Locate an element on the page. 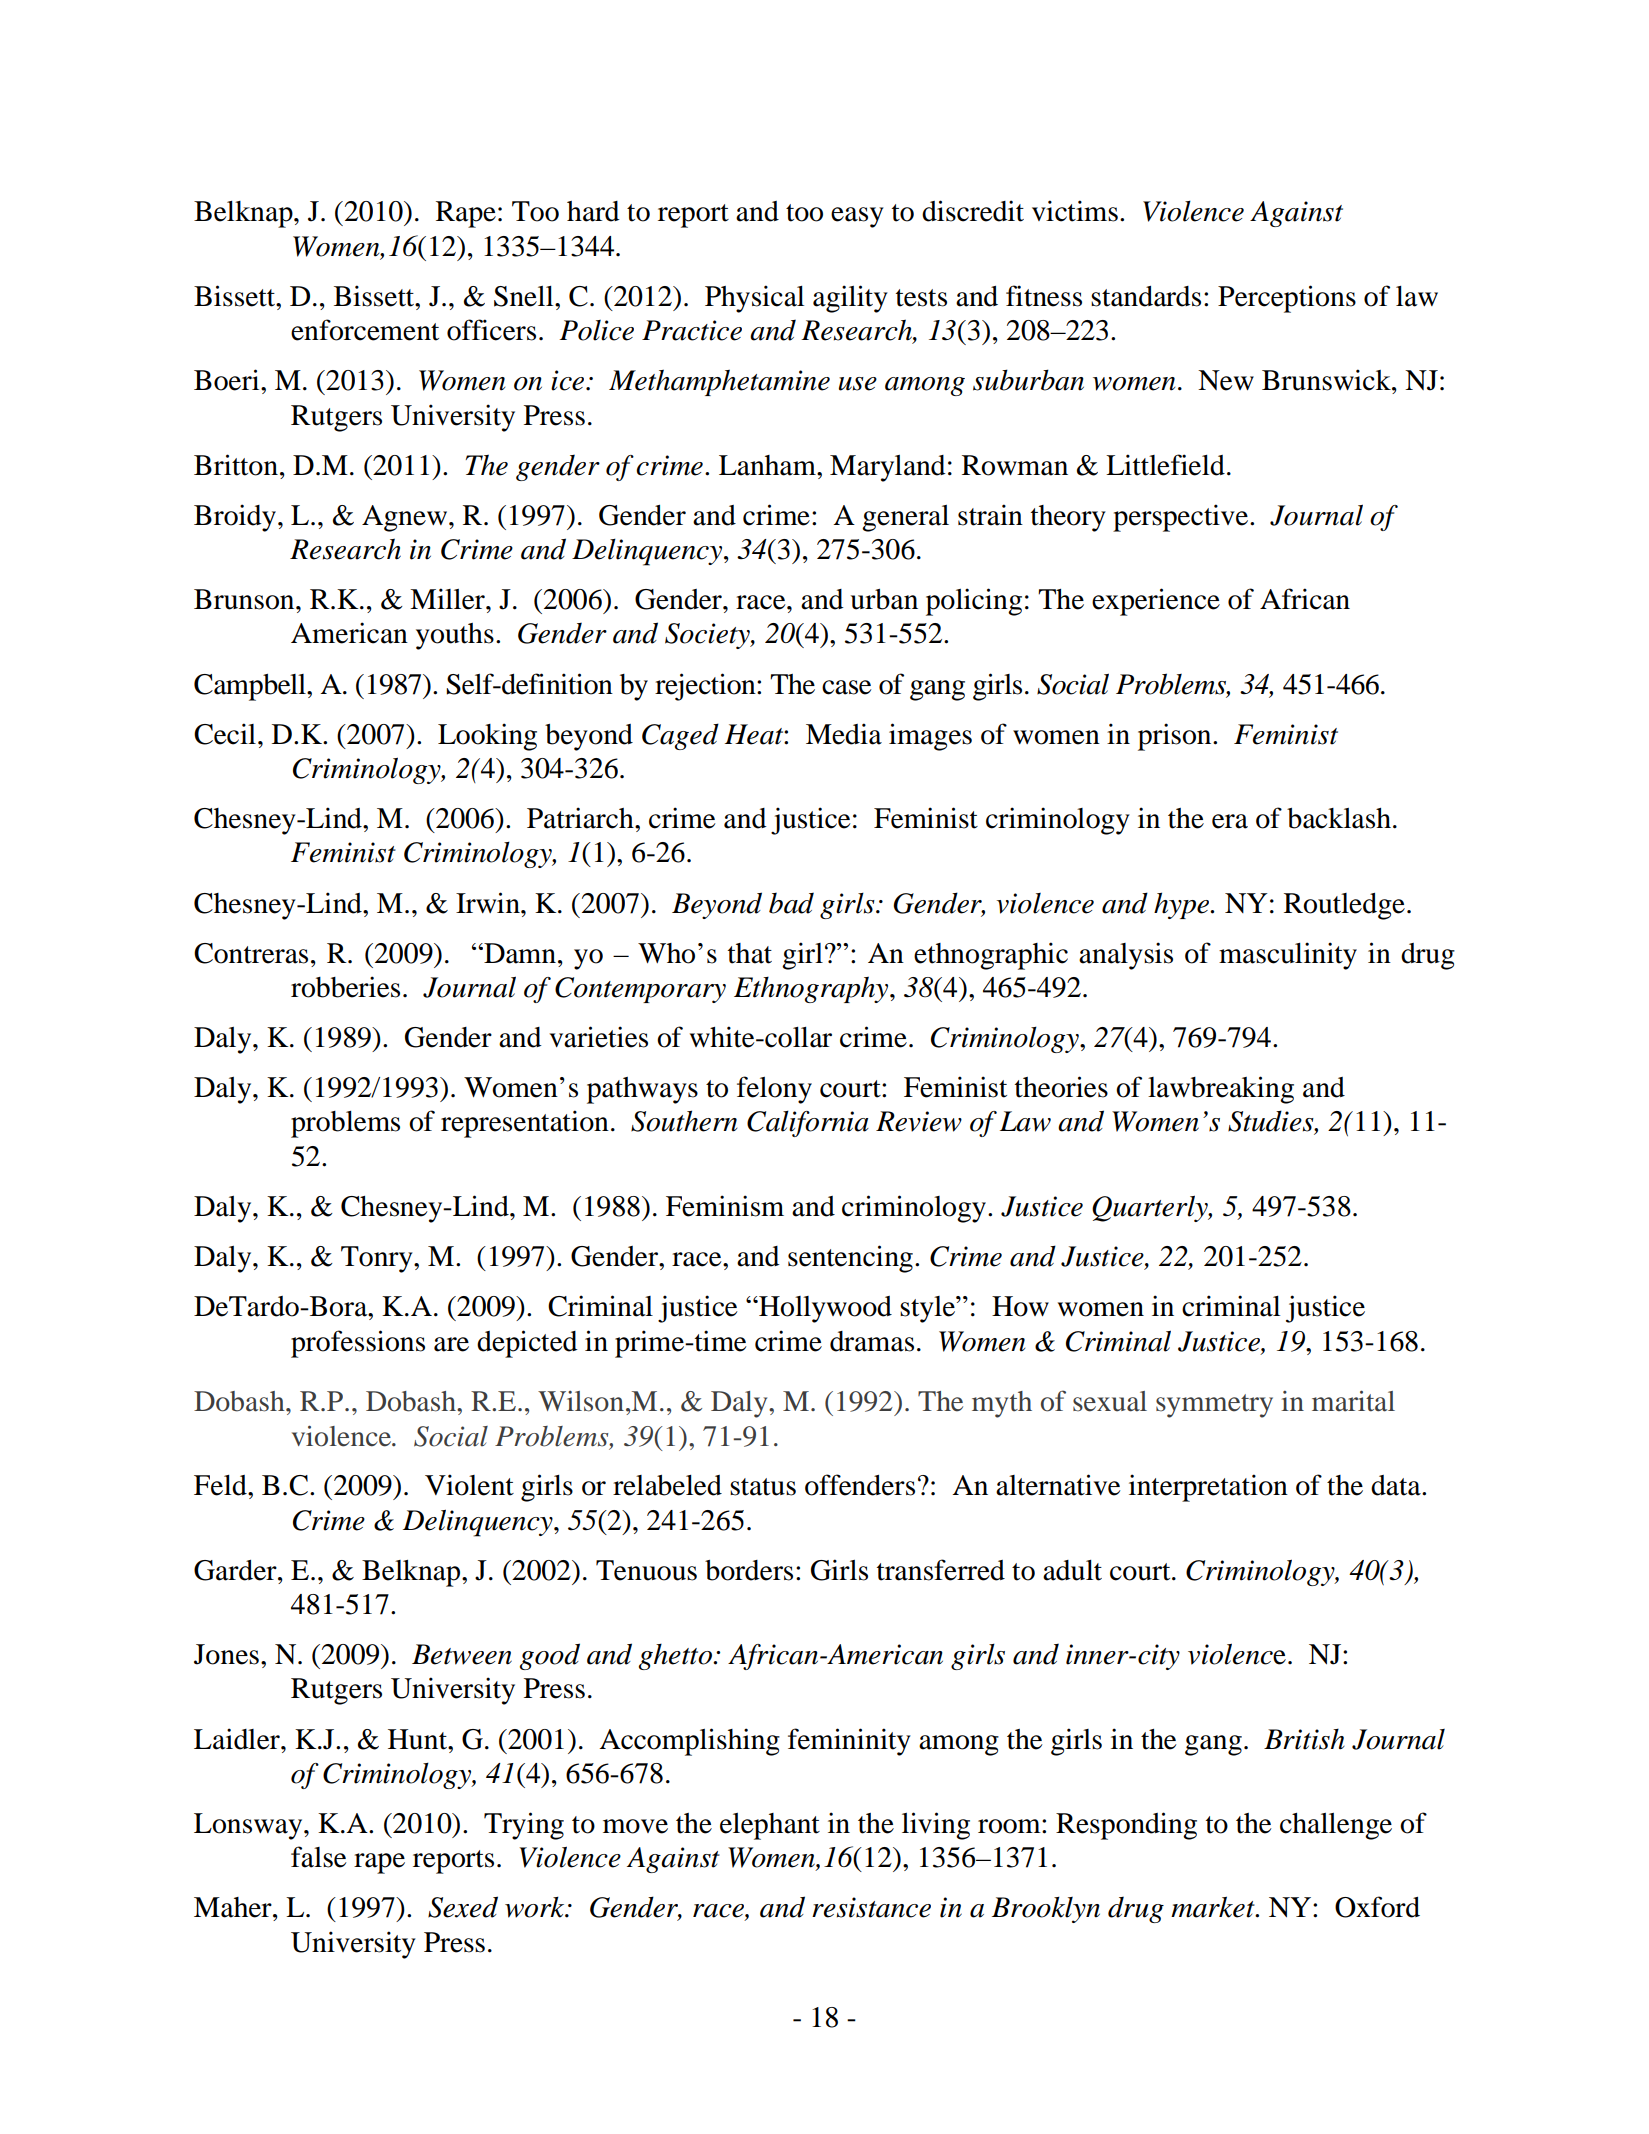 This document has height=2134, width=1649. professions is located at coordinates (358, 1344).
